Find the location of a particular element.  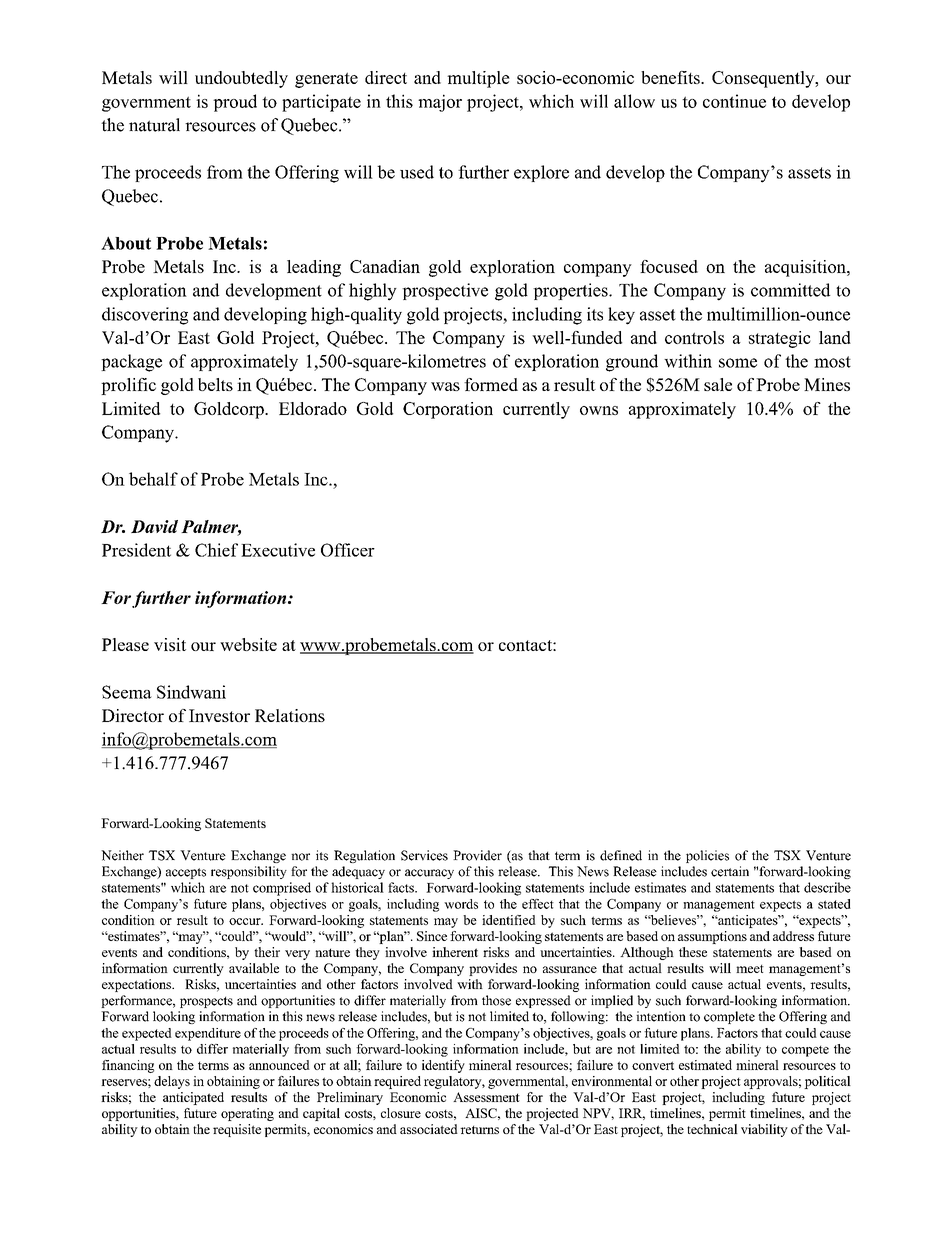

formed is located at coordinates (491, 384).
